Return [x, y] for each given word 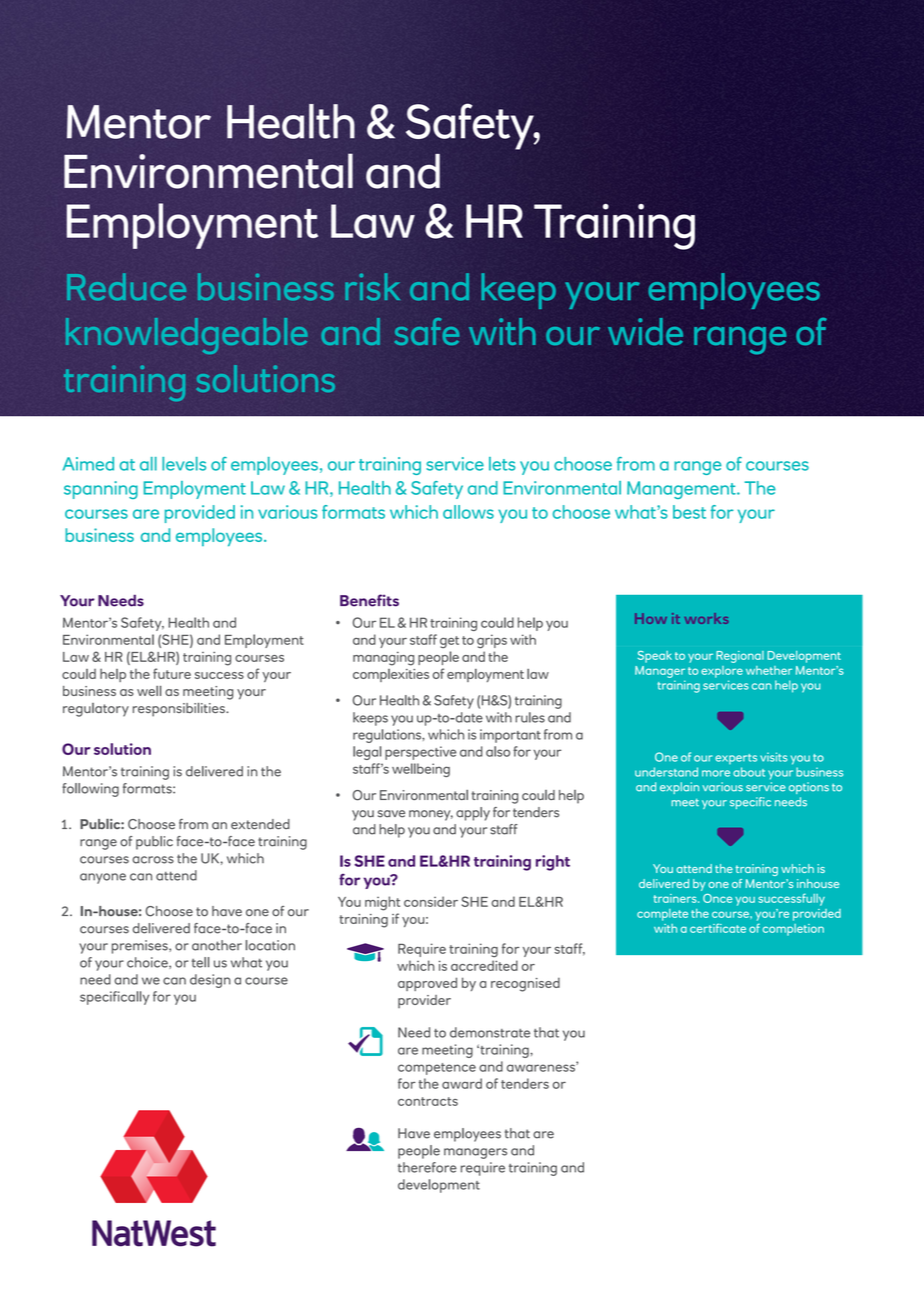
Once [717, 898]
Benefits [369, 600]
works [706, 618]
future [172, 673]
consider [431, 901]
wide [645, 331]
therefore [427, 1167]
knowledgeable [187, 336]
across [153, 860]
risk [372, 287]
